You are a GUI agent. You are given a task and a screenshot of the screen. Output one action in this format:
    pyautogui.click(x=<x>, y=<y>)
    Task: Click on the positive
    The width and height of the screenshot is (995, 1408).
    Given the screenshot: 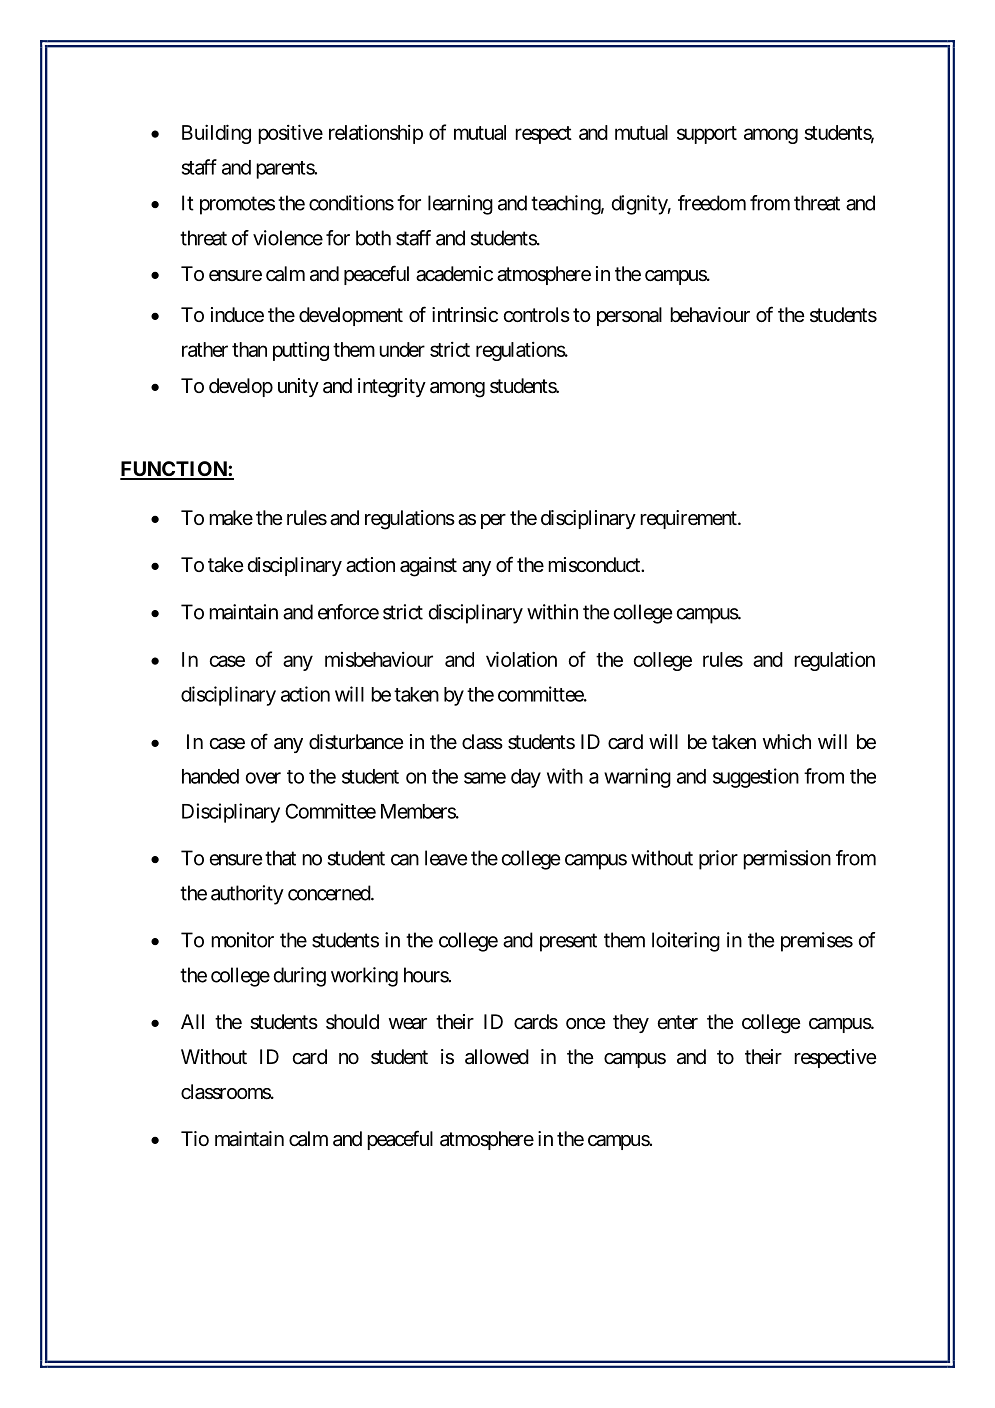 What is the action you would take?
    pyautogui.click(x=290, y=134)
